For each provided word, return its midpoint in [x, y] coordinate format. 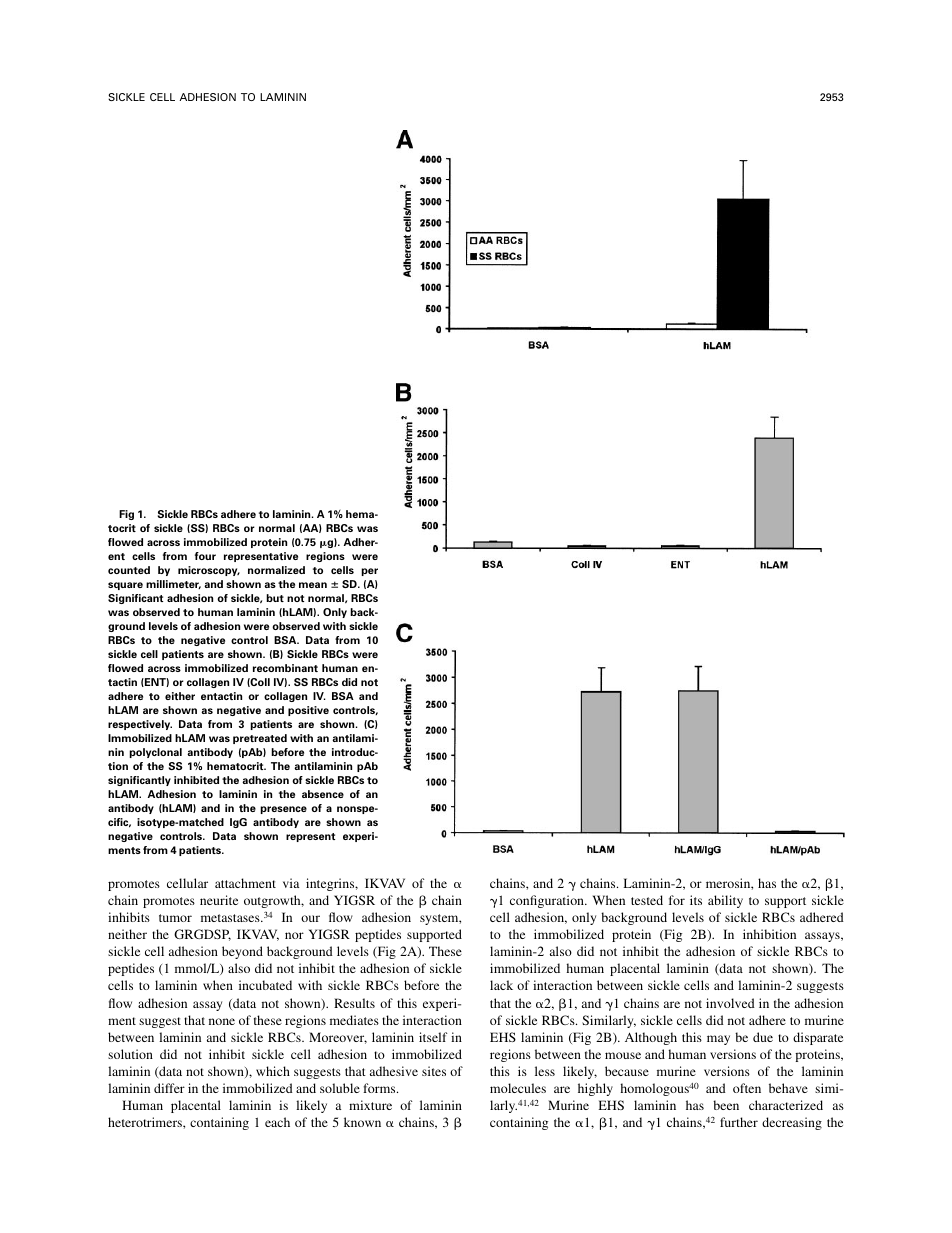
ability [725, 901]
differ [169, 1088]
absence [323, 794]
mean [313, 585]
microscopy [209, 571]
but [275, 598]
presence [283, 810]
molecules [518, 1088]
